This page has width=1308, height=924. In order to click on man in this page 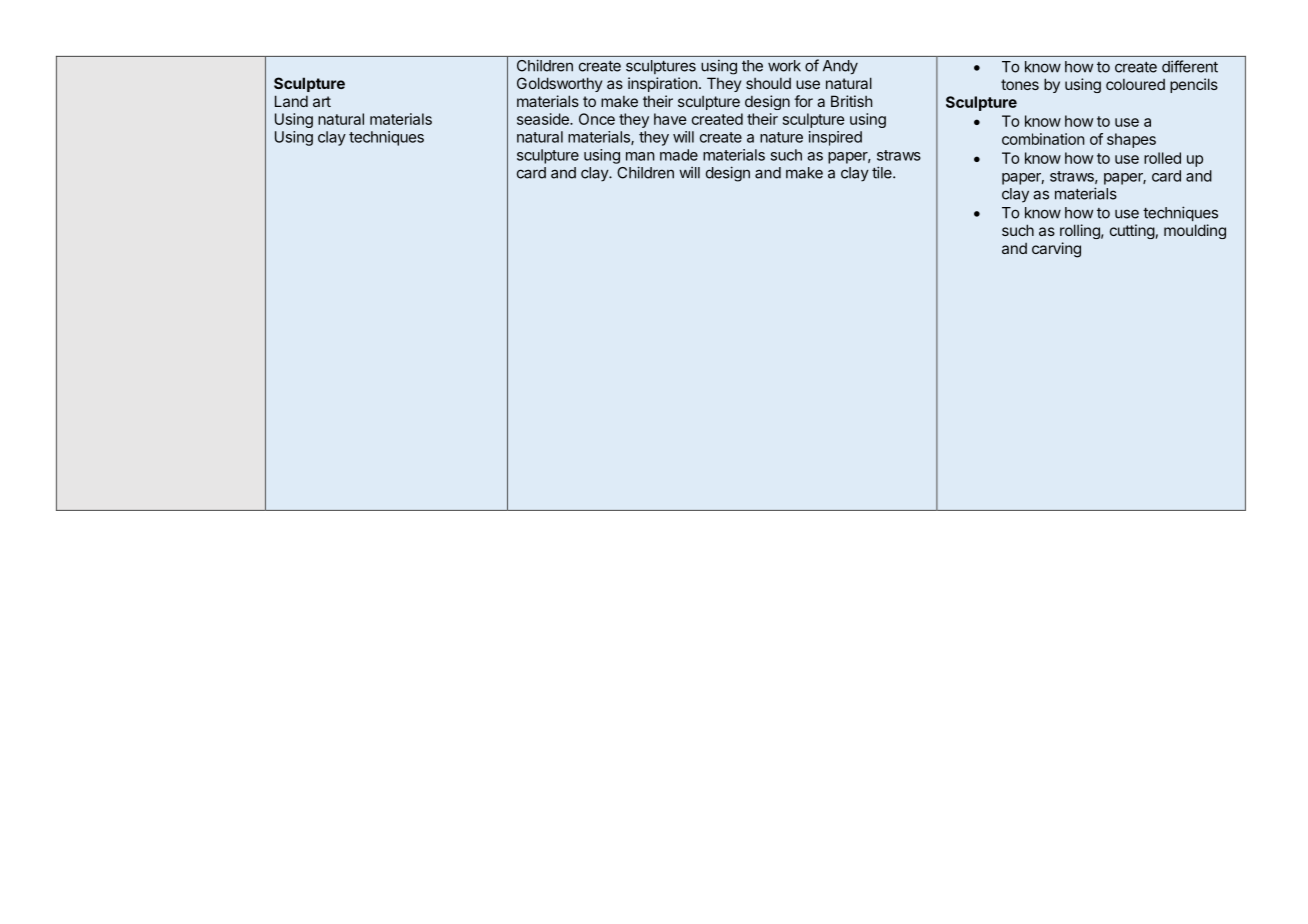, I will do `click(640, 156)`.
